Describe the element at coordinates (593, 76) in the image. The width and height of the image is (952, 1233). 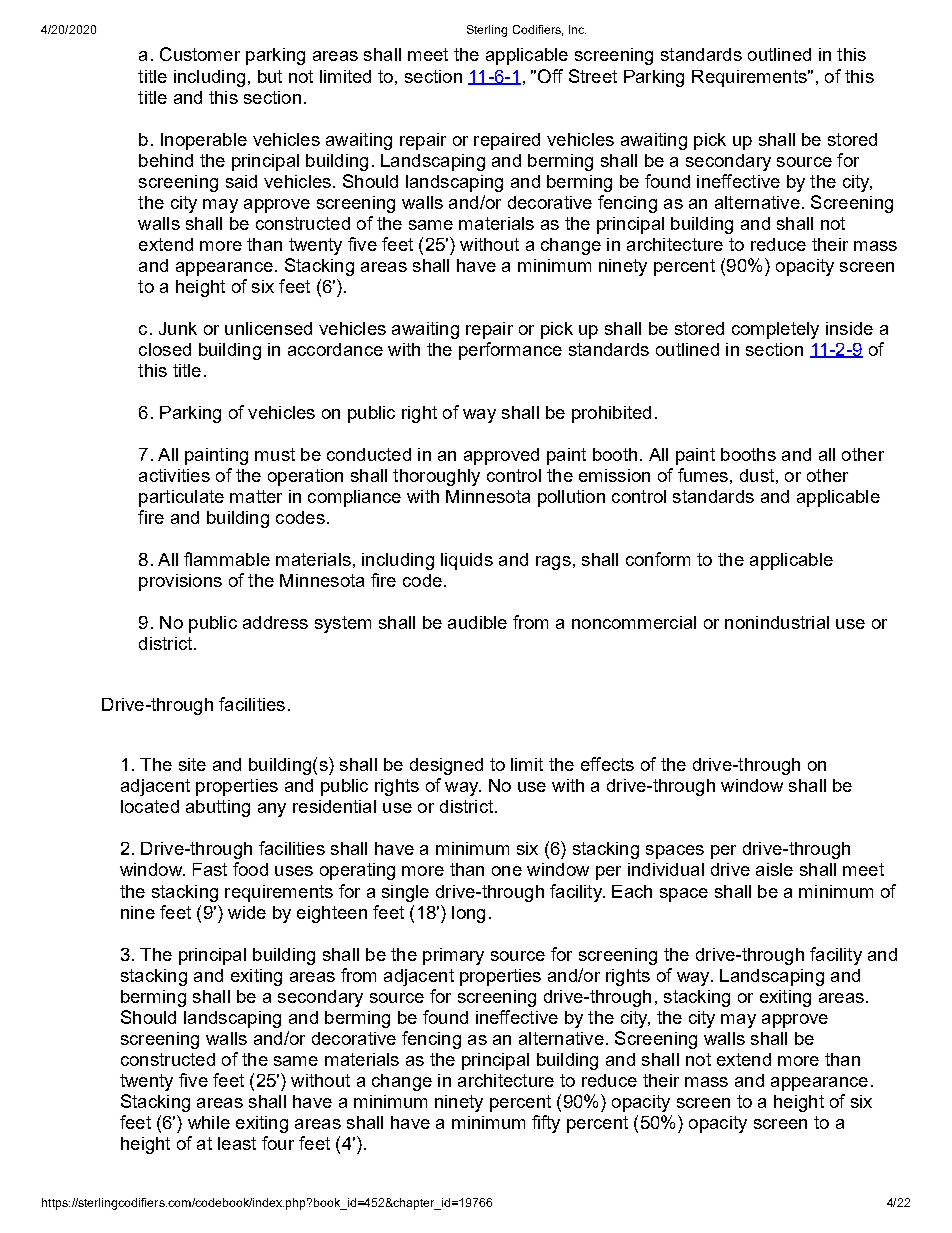
I see `Street` at that location.
